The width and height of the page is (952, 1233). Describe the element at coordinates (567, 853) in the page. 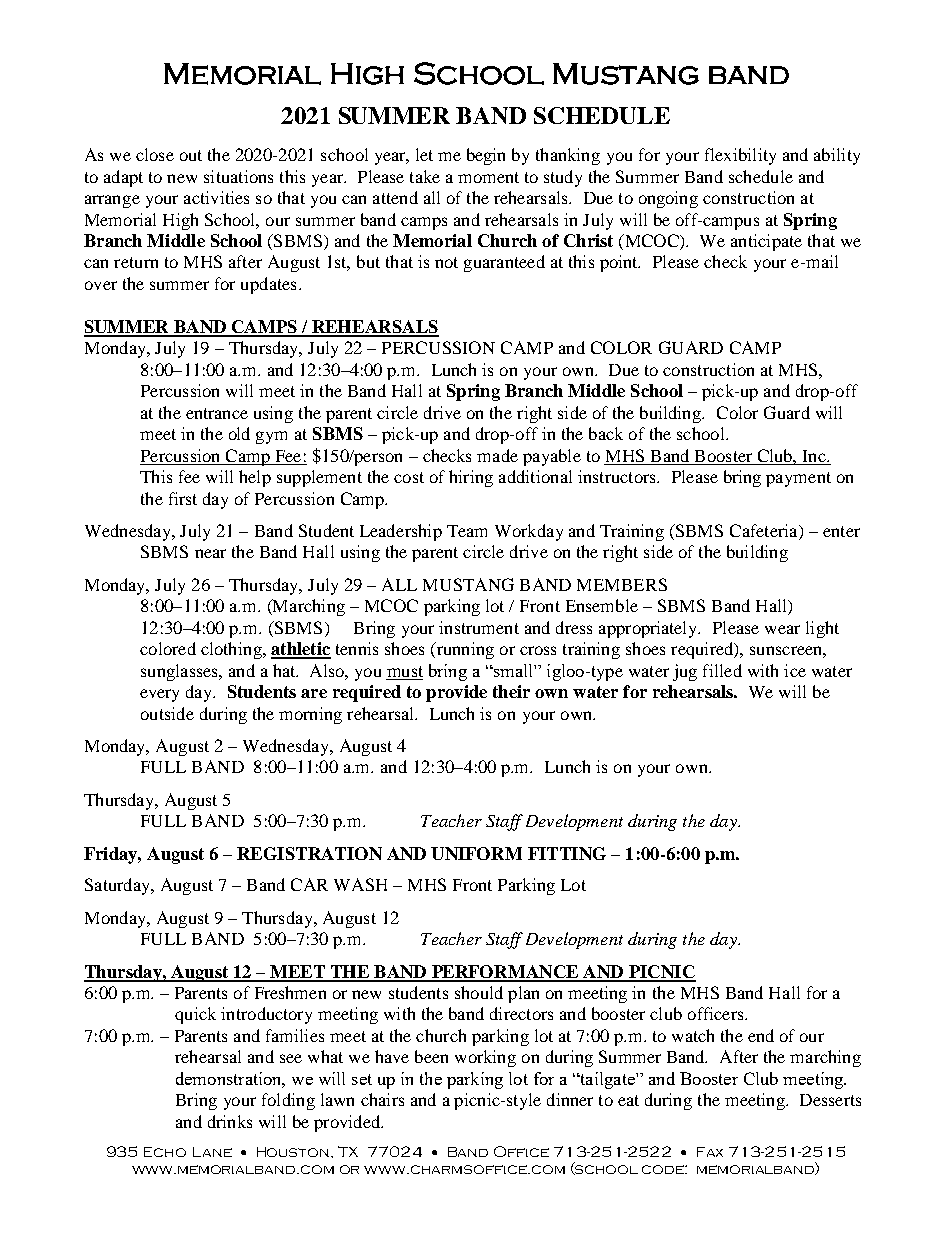

I see `FITTING` at that location.
